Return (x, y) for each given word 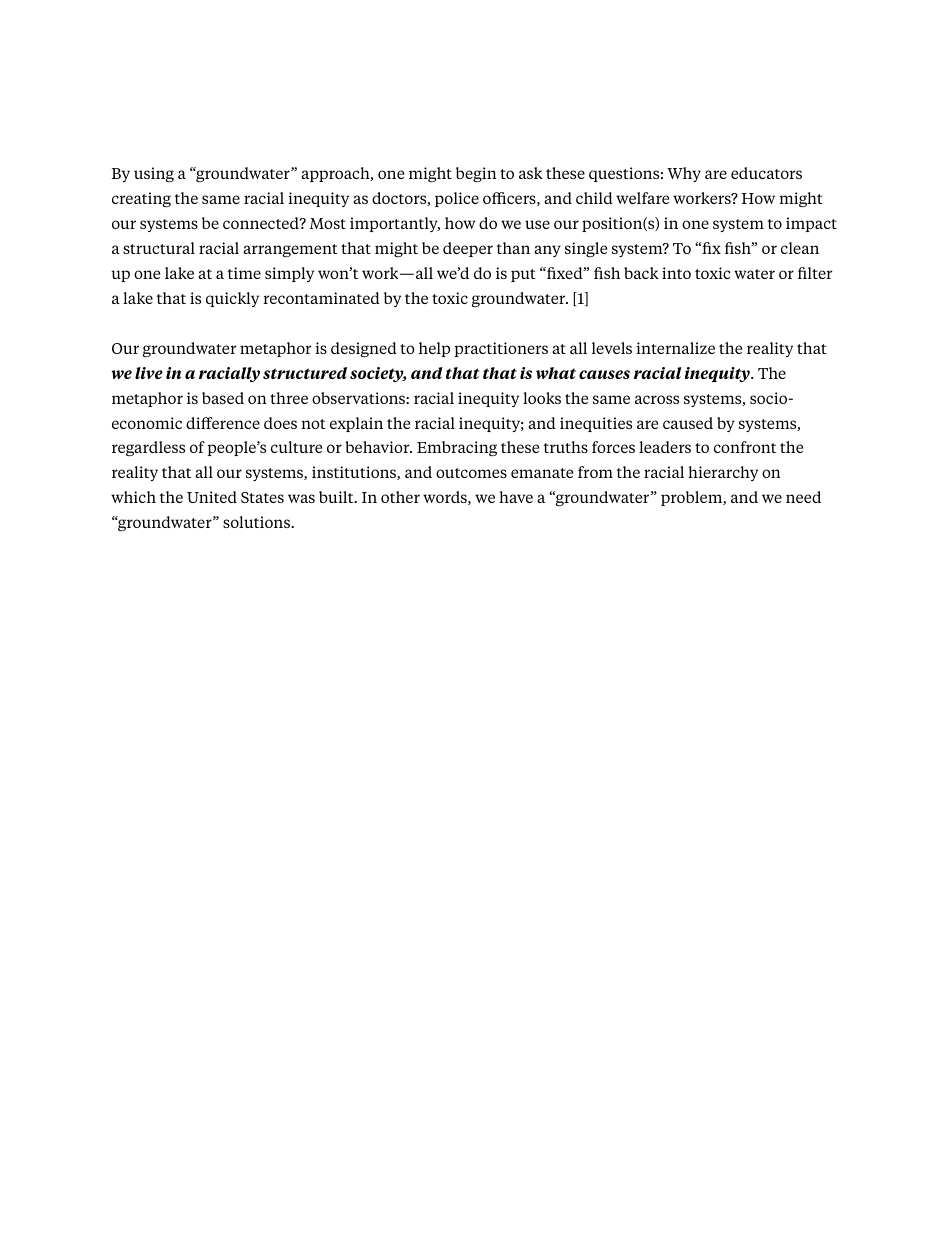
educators (766, 173)
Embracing (457, 449)
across (657, 399)
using (154, 174)
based (223, 398)
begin (476, 174)
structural (159, 248)
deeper (468, 249)
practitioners (501, 349)
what (556, 373)
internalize (675, 348)
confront (745, 447)
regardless (148, 449)
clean (800, 248)
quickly (232, 299)
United (212, 497)
